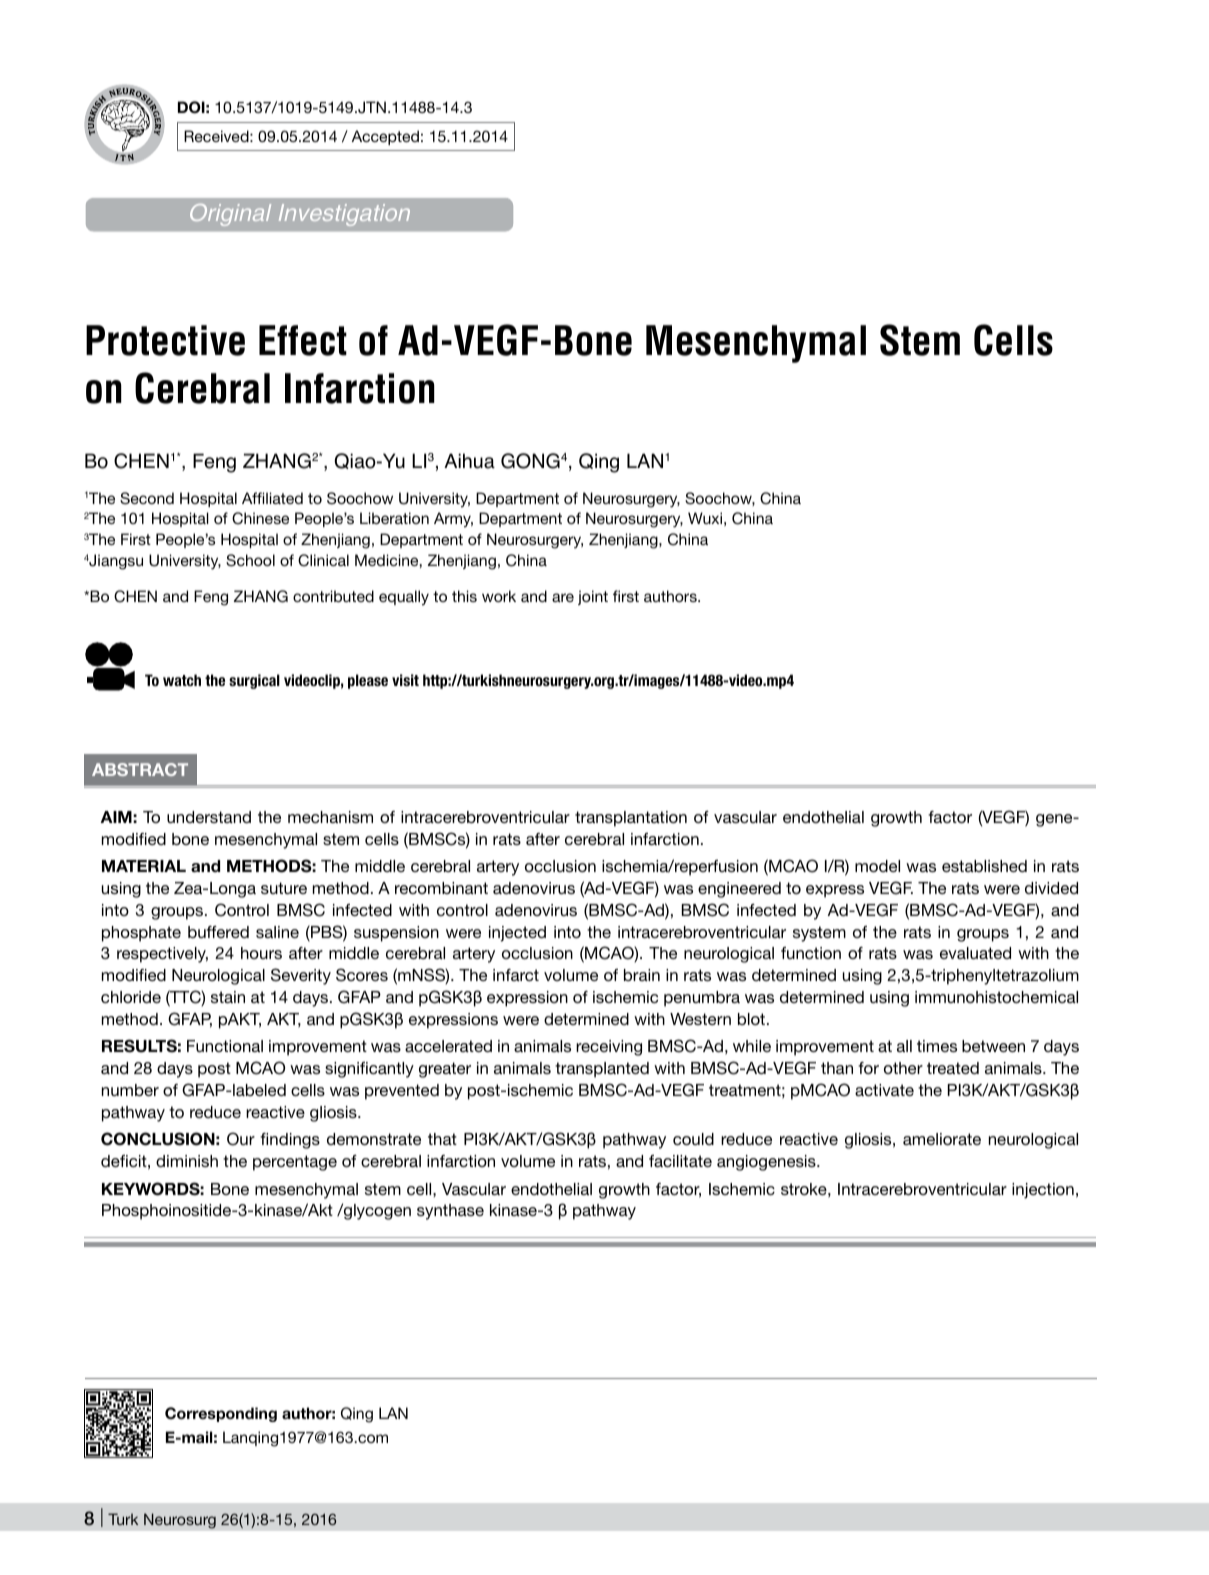 This document has height=1575, width=1209. Describe the element at coordinates (230, 215) in the document. I see `Original` at that location.
